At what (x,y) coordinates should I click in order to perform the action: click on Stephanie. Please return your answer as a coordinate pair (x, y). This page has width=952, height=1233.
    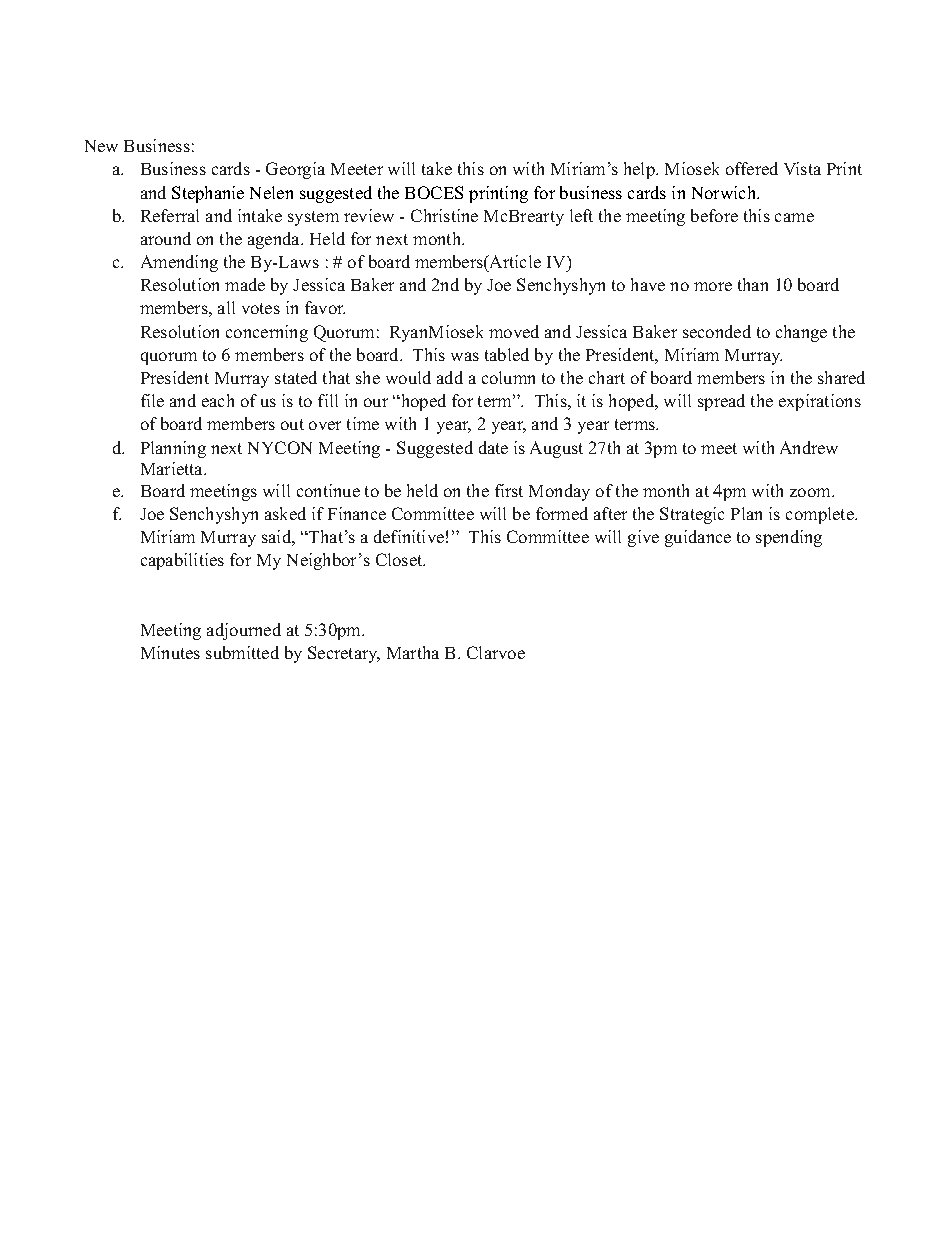
    Looking at the image, I should click on (208, 194).
